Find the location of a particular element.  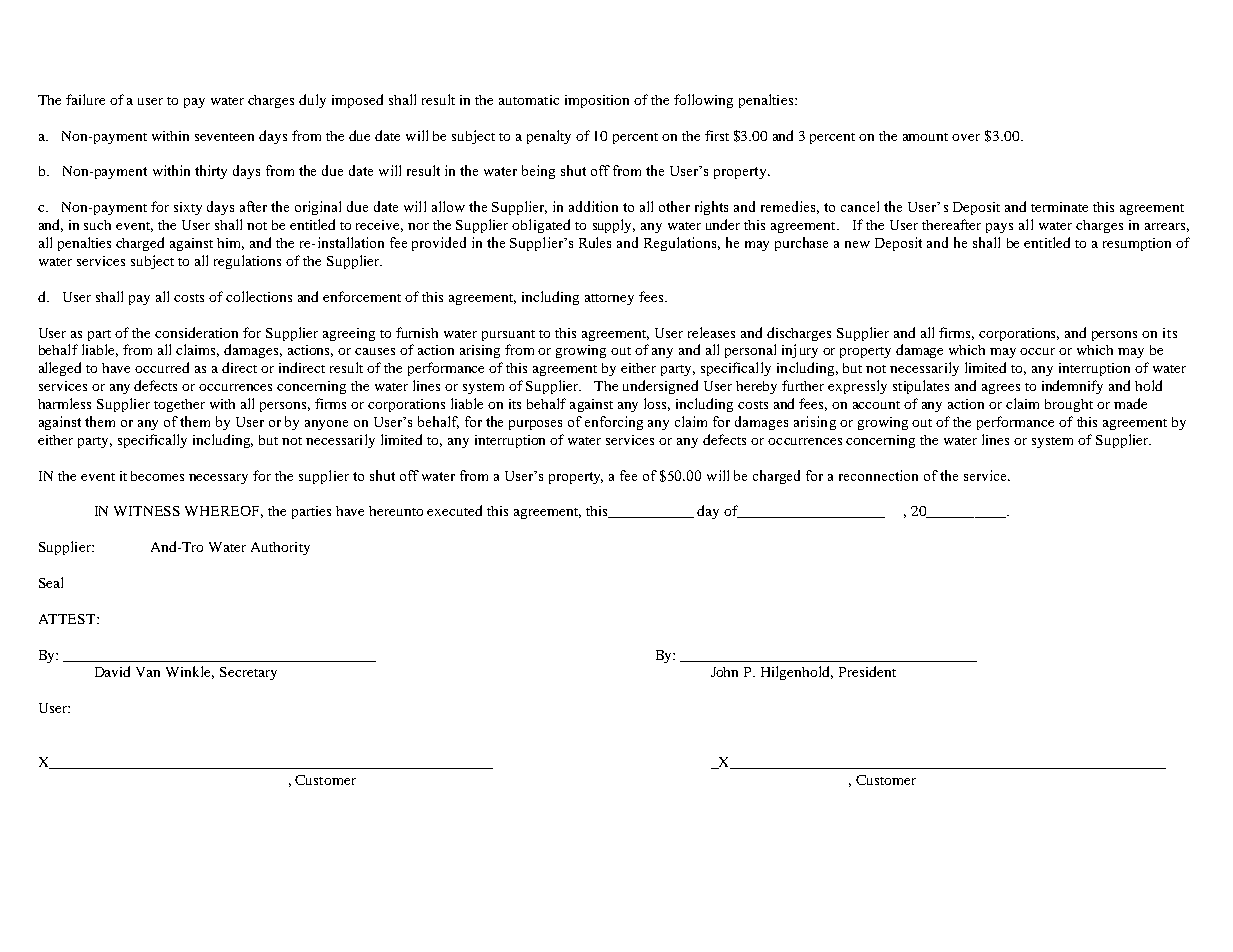

resumption is located at coordinates (1137, 244).
